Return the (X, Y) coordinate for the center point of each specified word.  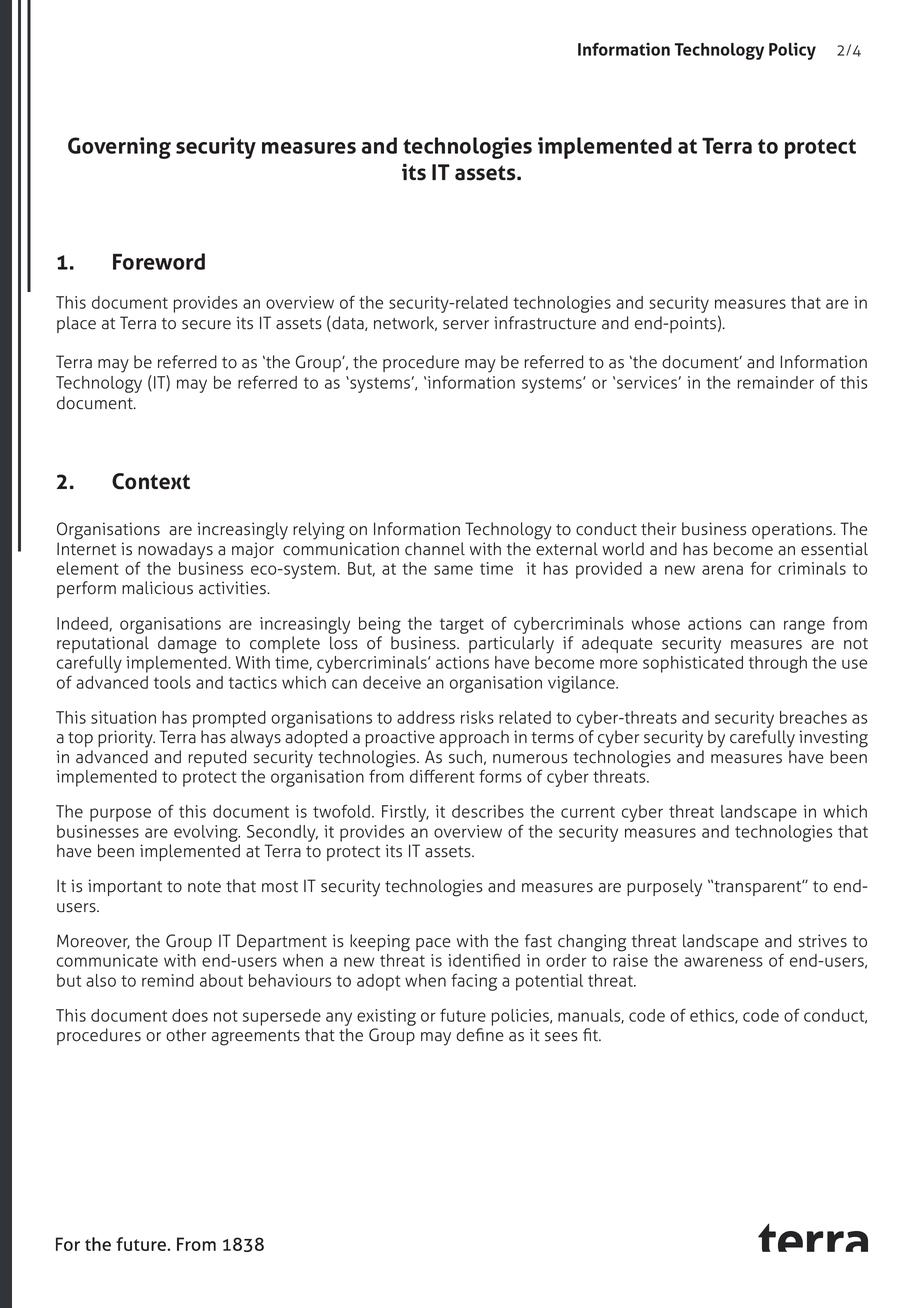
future (463, 1015)
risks (477, 717)
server (466, 325)
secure (206, 325)
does (190, 1015)
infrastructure (545, 323)
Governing (119, 148)
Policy (792, 51)
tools (172, 682)
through (778, 664)
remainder (776, 382)
